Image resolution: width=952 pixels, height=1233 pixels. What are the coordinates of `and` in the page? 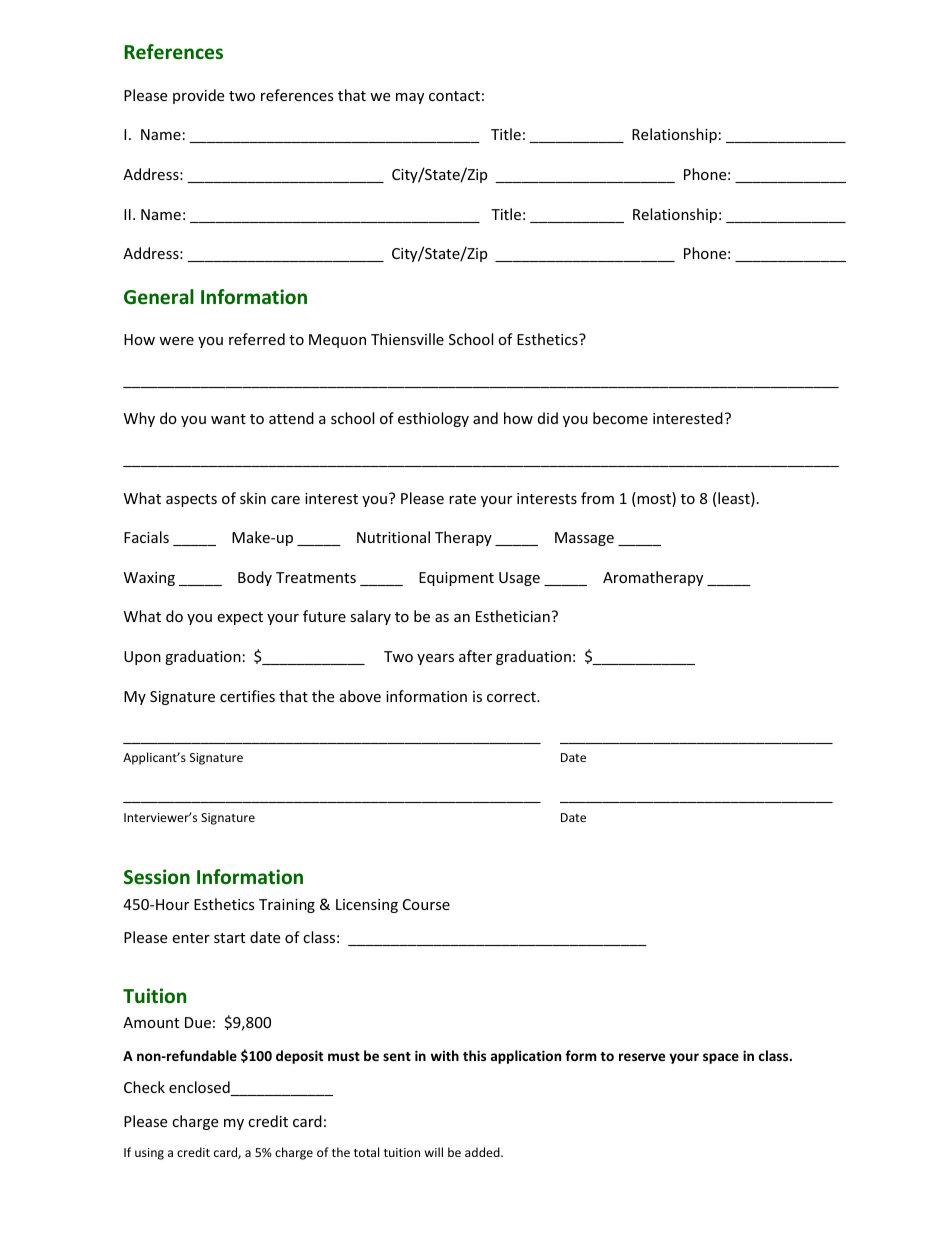 It's located at (485, 418).
